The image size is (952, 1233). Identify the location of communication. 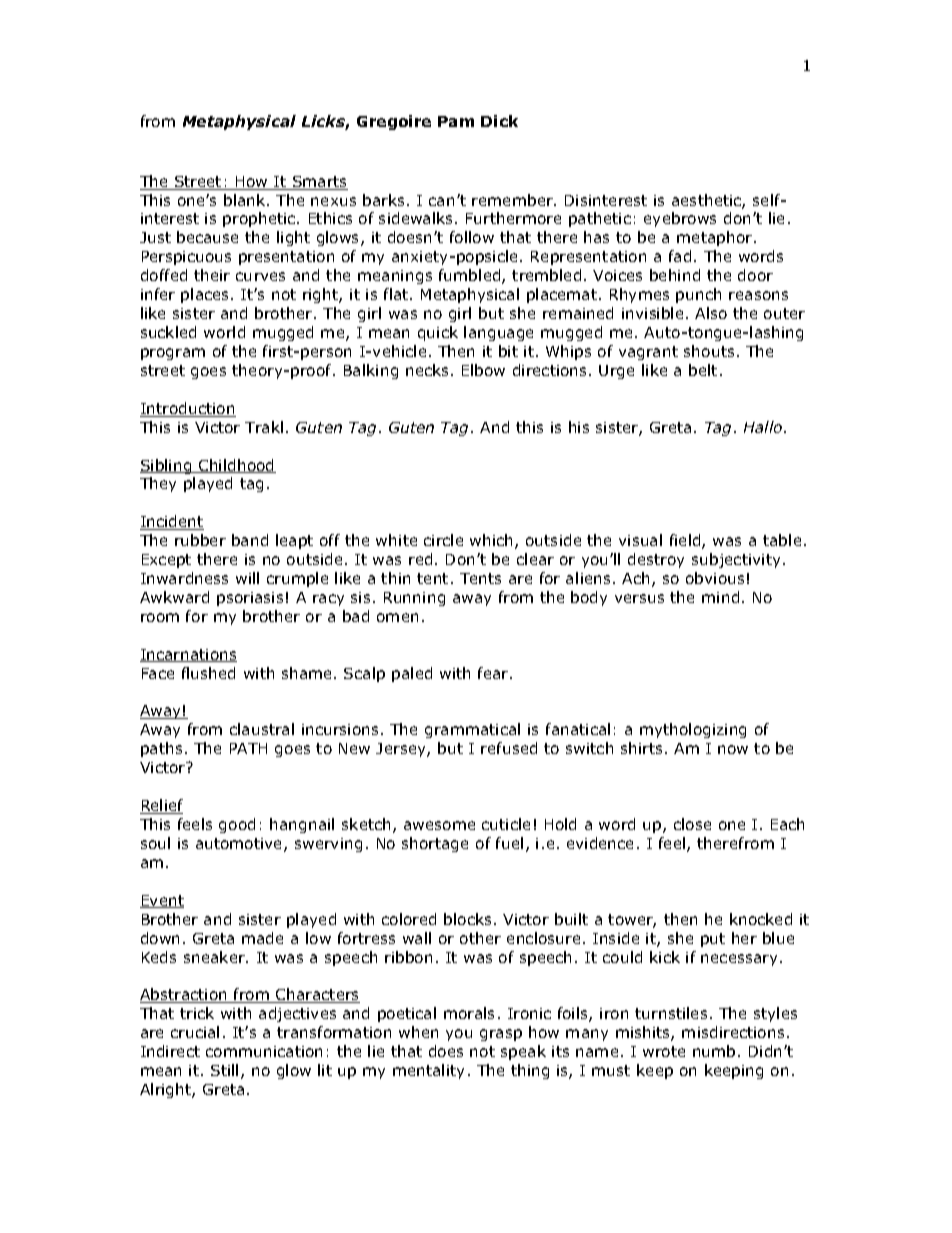
(264, 1051).
